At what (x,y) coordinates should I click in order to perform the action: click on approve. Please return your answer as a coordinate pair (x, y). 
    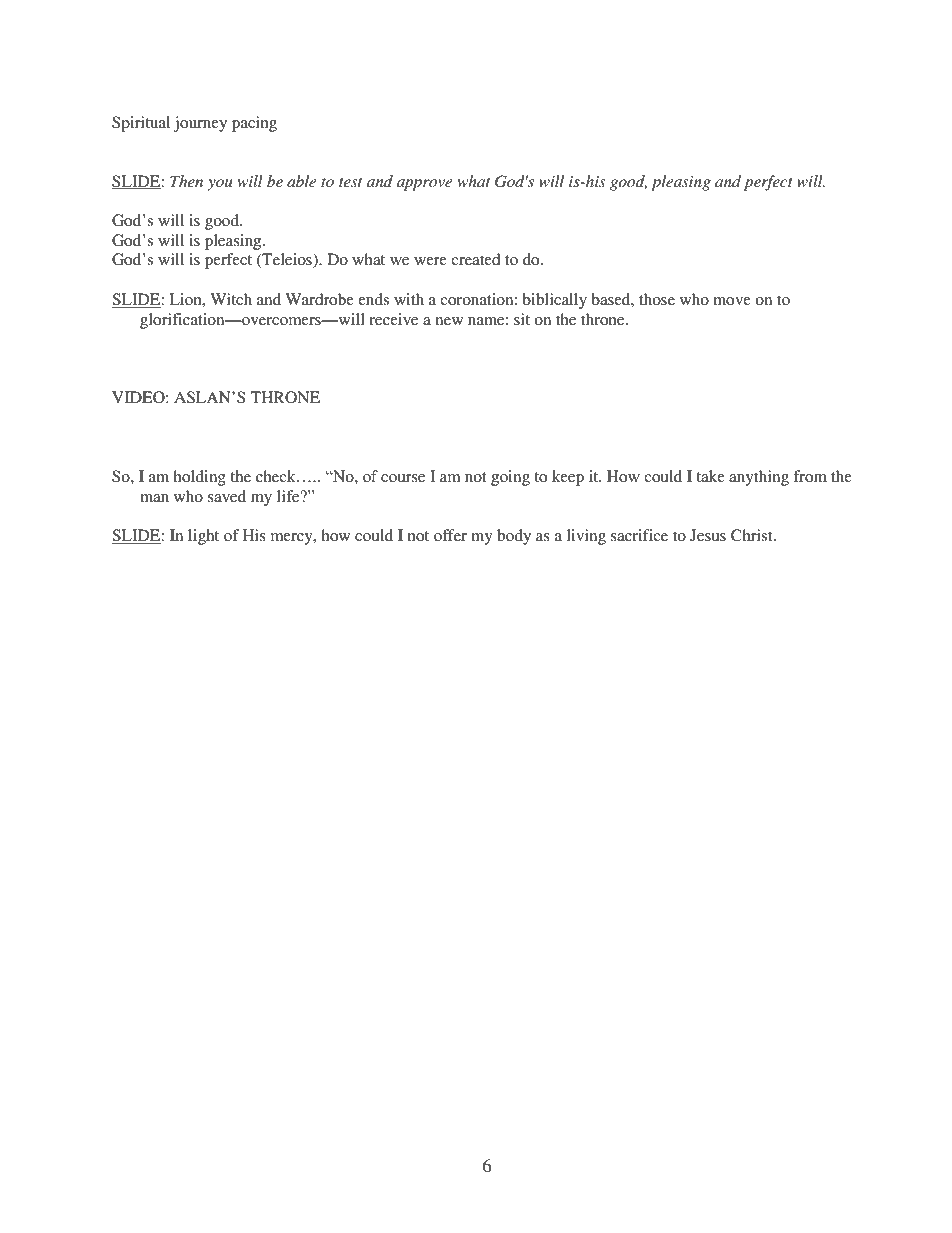
    Looking at the image, I should click on (424, 185).
